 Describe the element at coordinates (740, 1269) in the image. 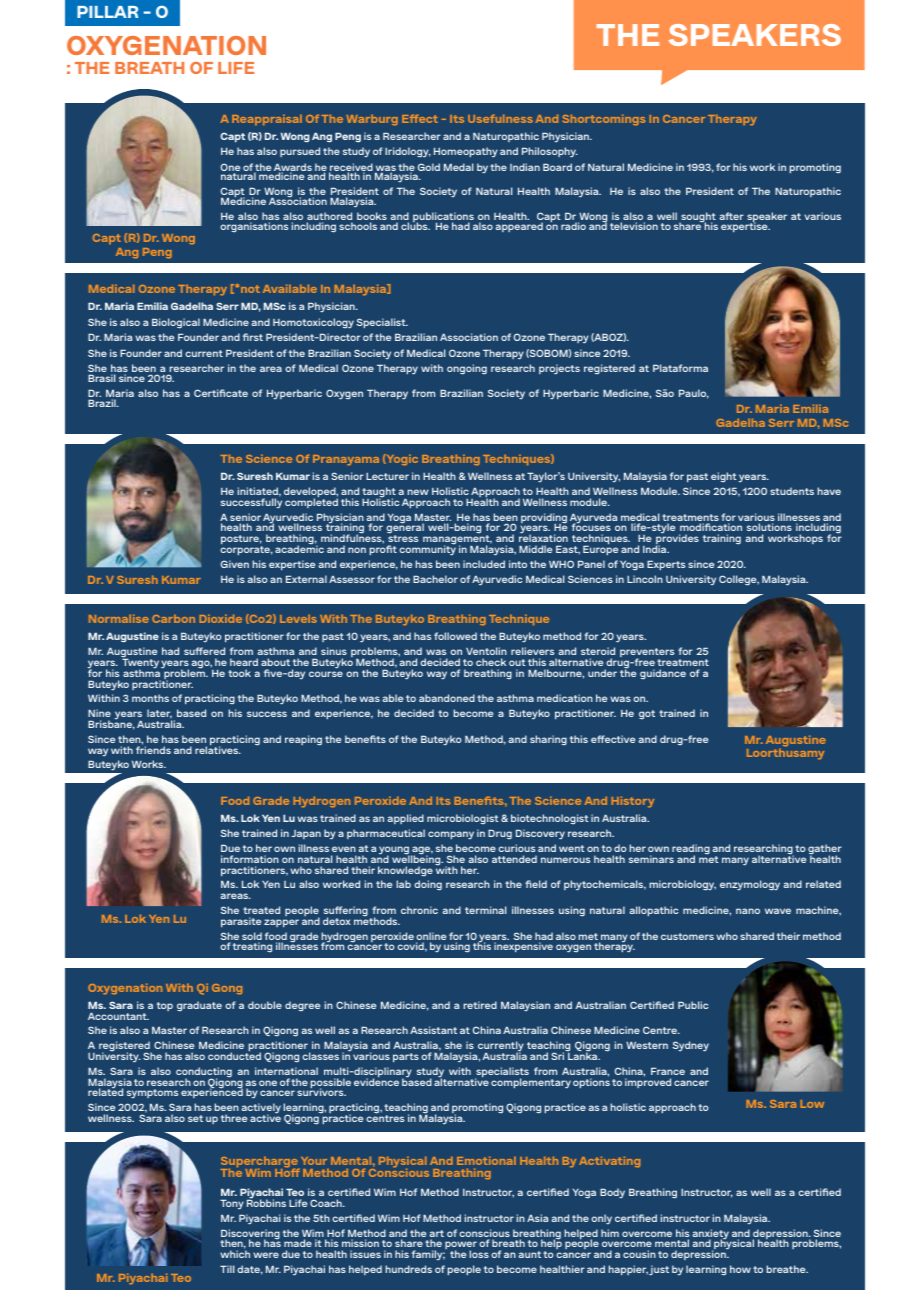

I see `how` at that location.
